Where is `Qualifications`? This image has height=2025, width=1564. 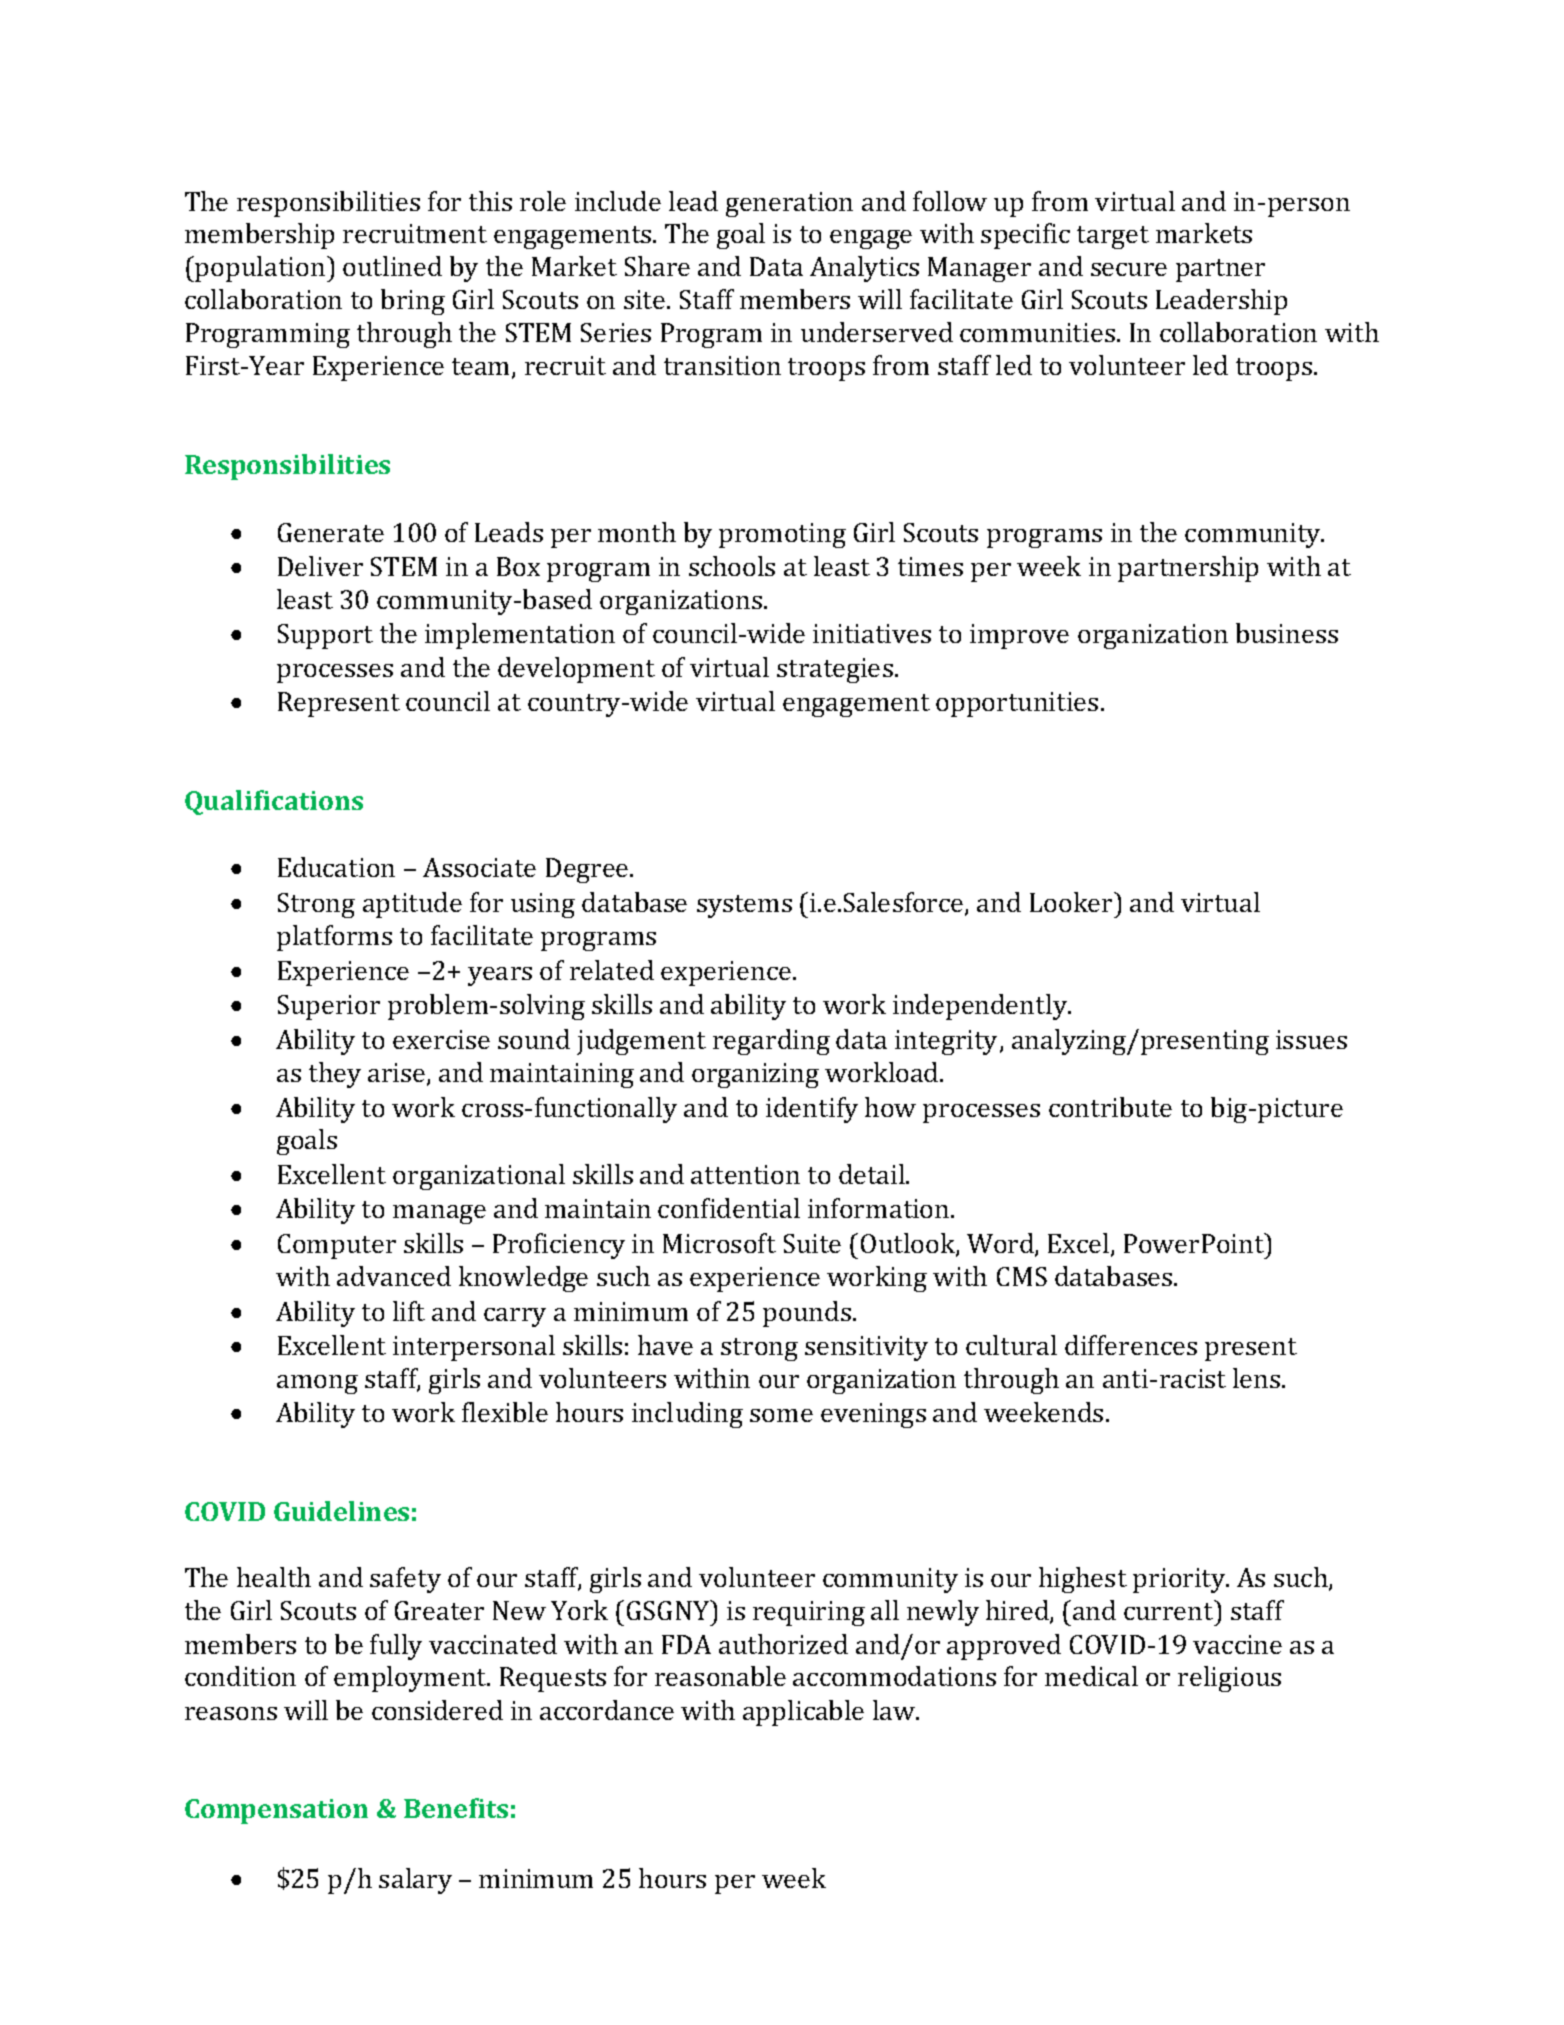
Qualifications is located at coordinates (274, 802).
